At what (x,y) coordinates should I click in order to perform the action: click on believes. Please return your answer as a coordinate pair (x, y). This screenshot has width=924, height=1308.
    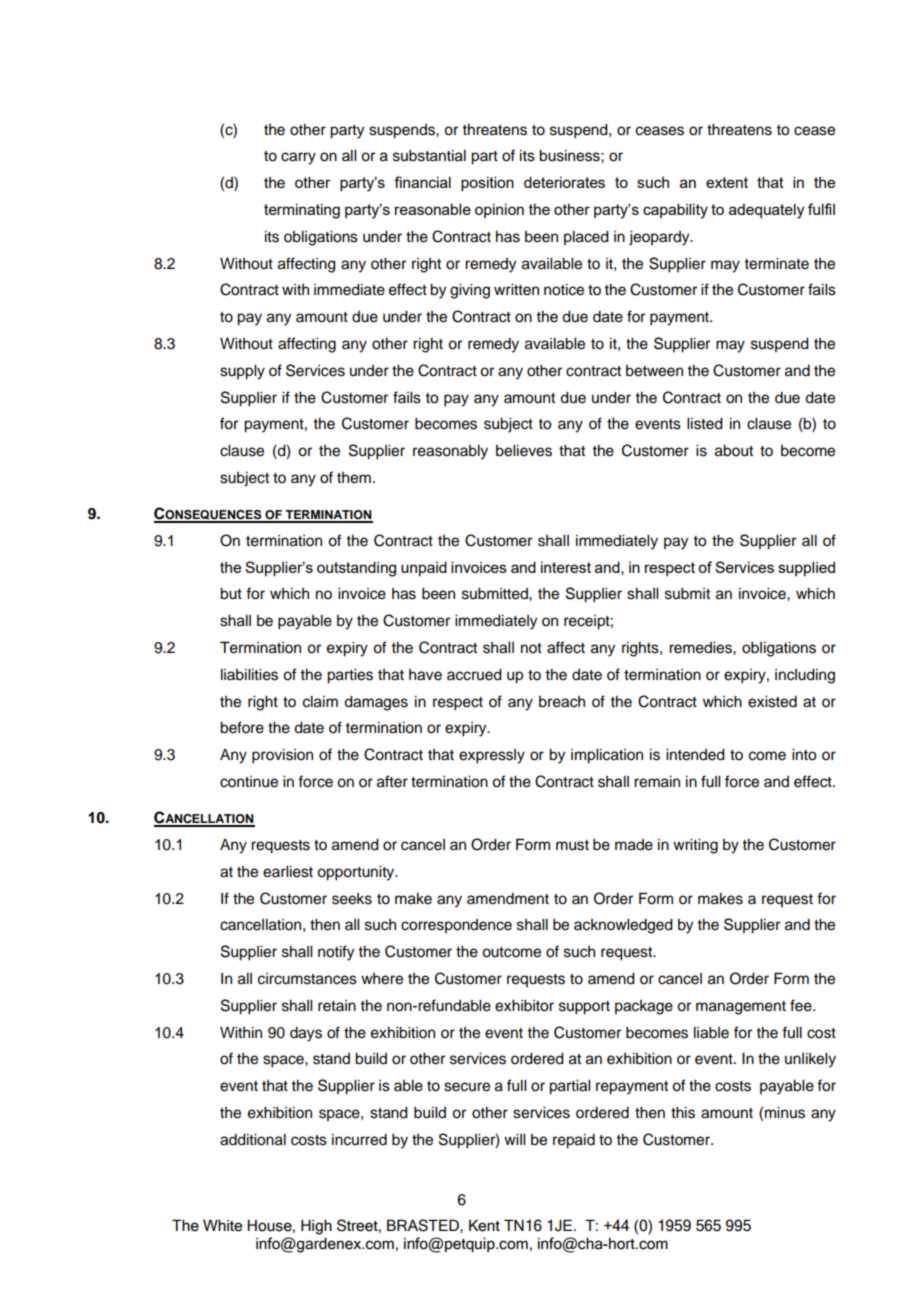
    Looking at the image, I should click on (524, 451).
